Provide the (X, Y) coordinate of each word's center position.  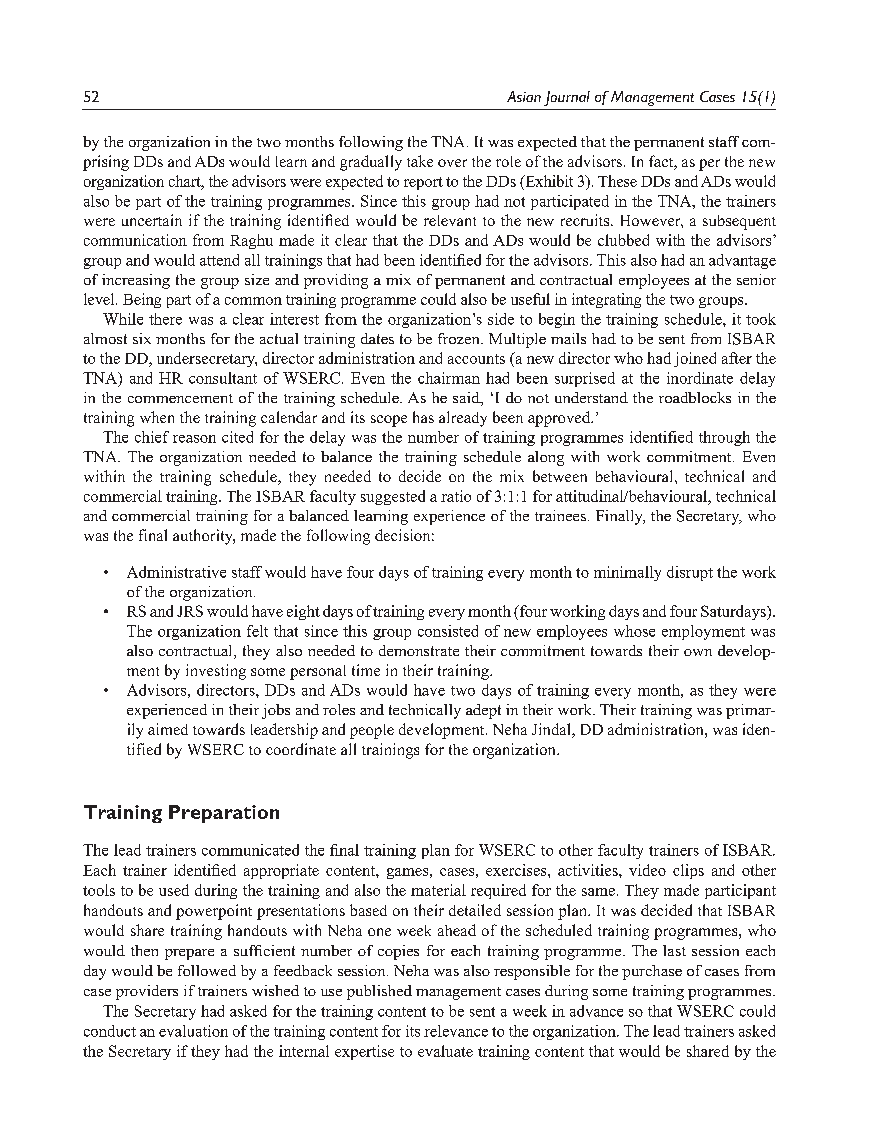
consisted (448, 631)
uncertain (152, 220)
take (420, 161)
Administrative (176, 572)
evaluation (193, 1031)
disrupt (690, 573)
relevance (456, 1031)
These (617, 181)
